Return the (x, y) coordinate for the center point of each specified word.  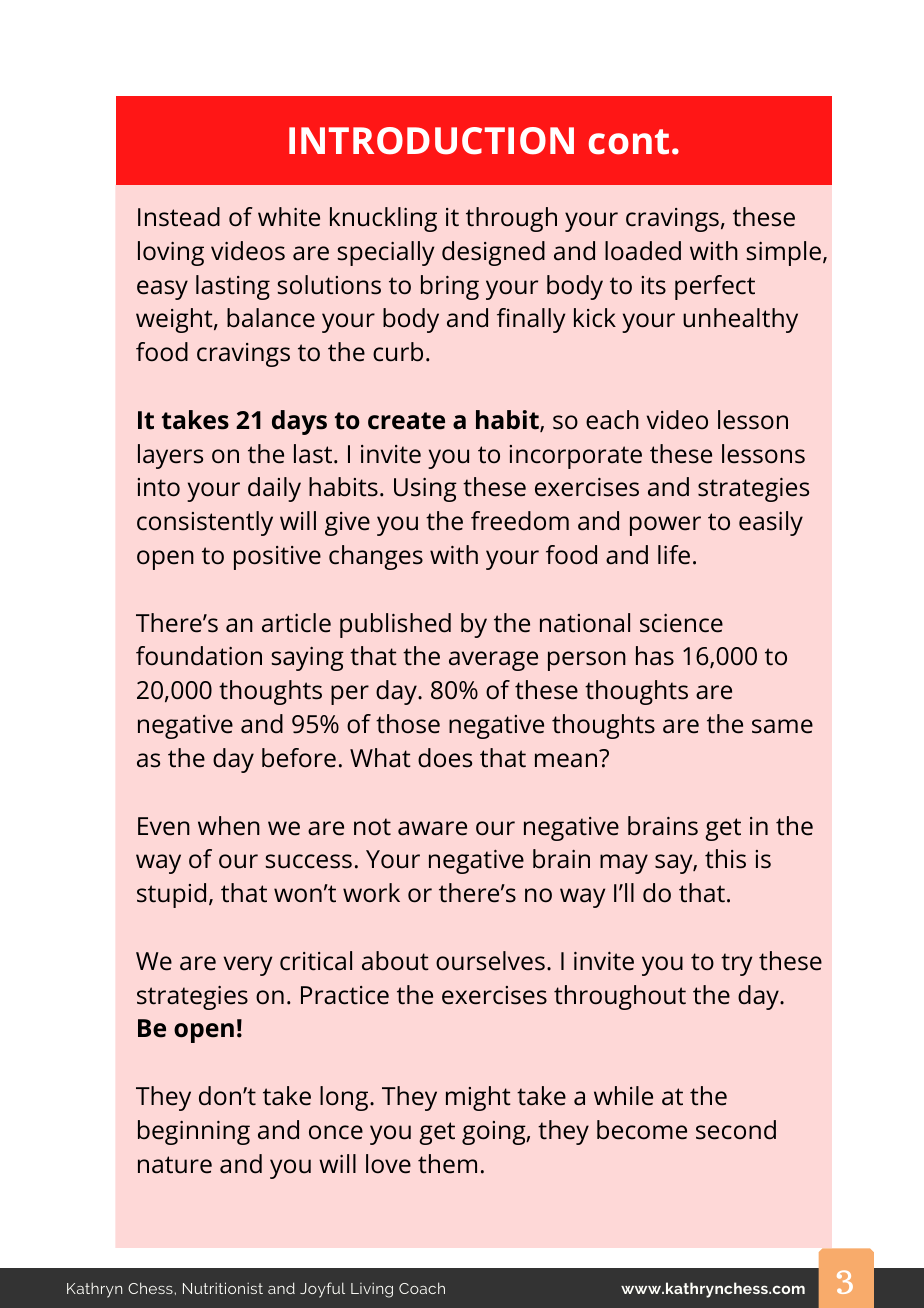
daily (274, 489)
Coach (422, 1288)
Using (425, 490)
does (445, 758)
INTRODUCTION (431, 141)
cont (629, 142)
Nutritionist (223, 1288)
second (736, 1130)
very (248, 966)
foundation (199, 656)
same (782, 726)
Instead (179, 217)
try (736, 964)
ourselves (490, 961)
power (665, 526)
